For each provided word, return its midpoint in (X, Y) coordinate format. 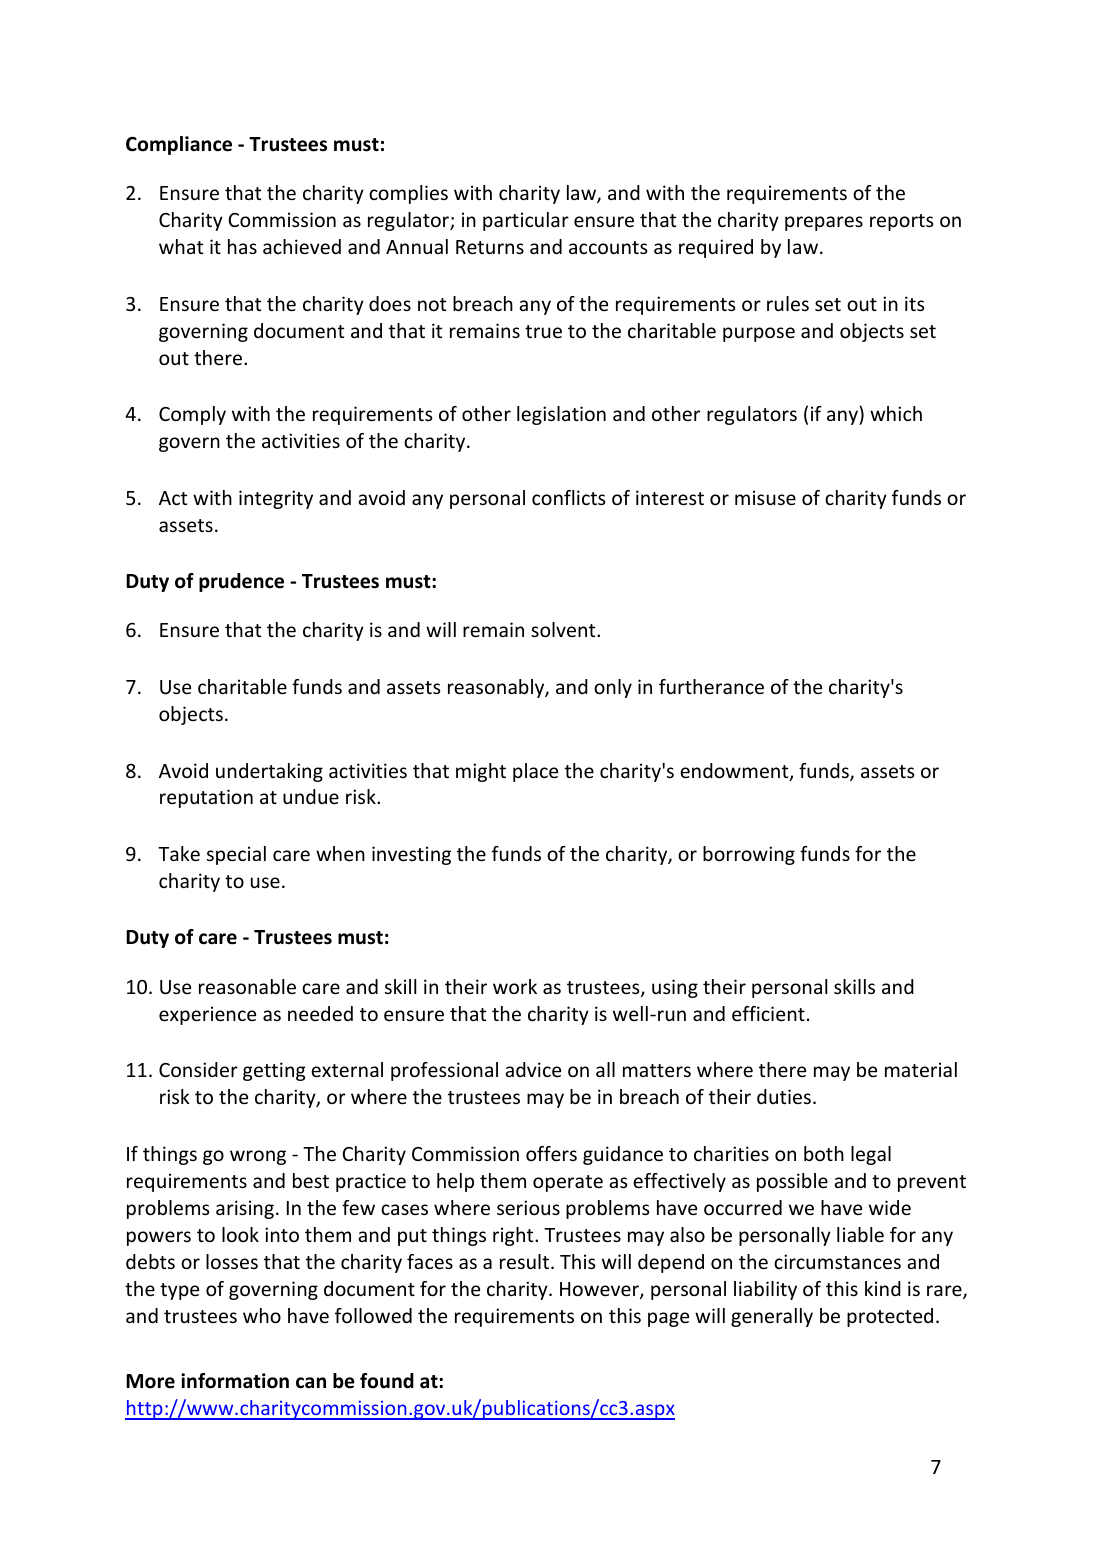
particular (526, 221)
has (242, 246)
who (262, 1315)
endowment (735, 772)
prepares (824, 223)
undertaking (269, 772)
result (524, 1261)
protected (890, 1317)
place (535, 772)
